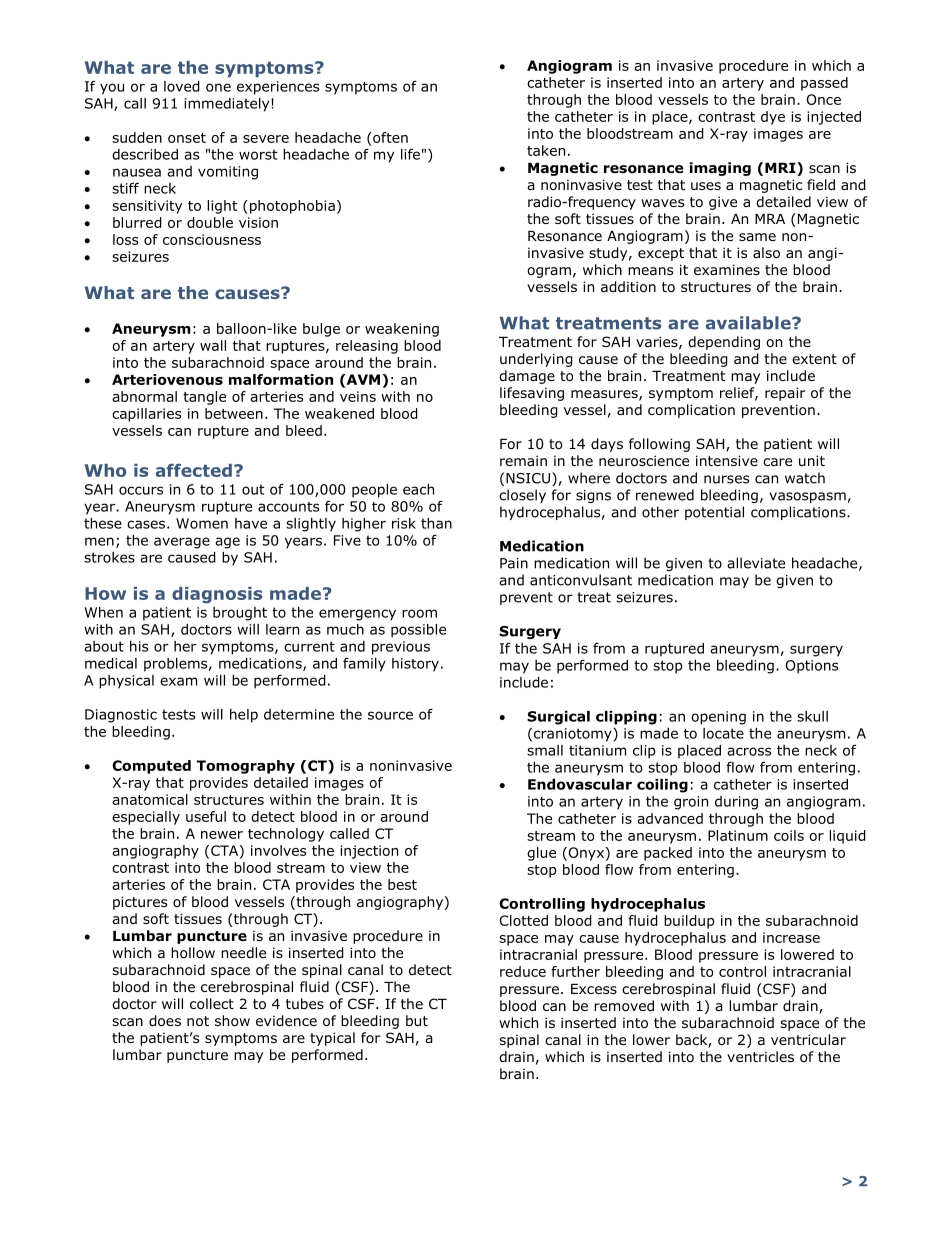 The image size is (952, 1233). I want to click on during, so click(736, 803).
